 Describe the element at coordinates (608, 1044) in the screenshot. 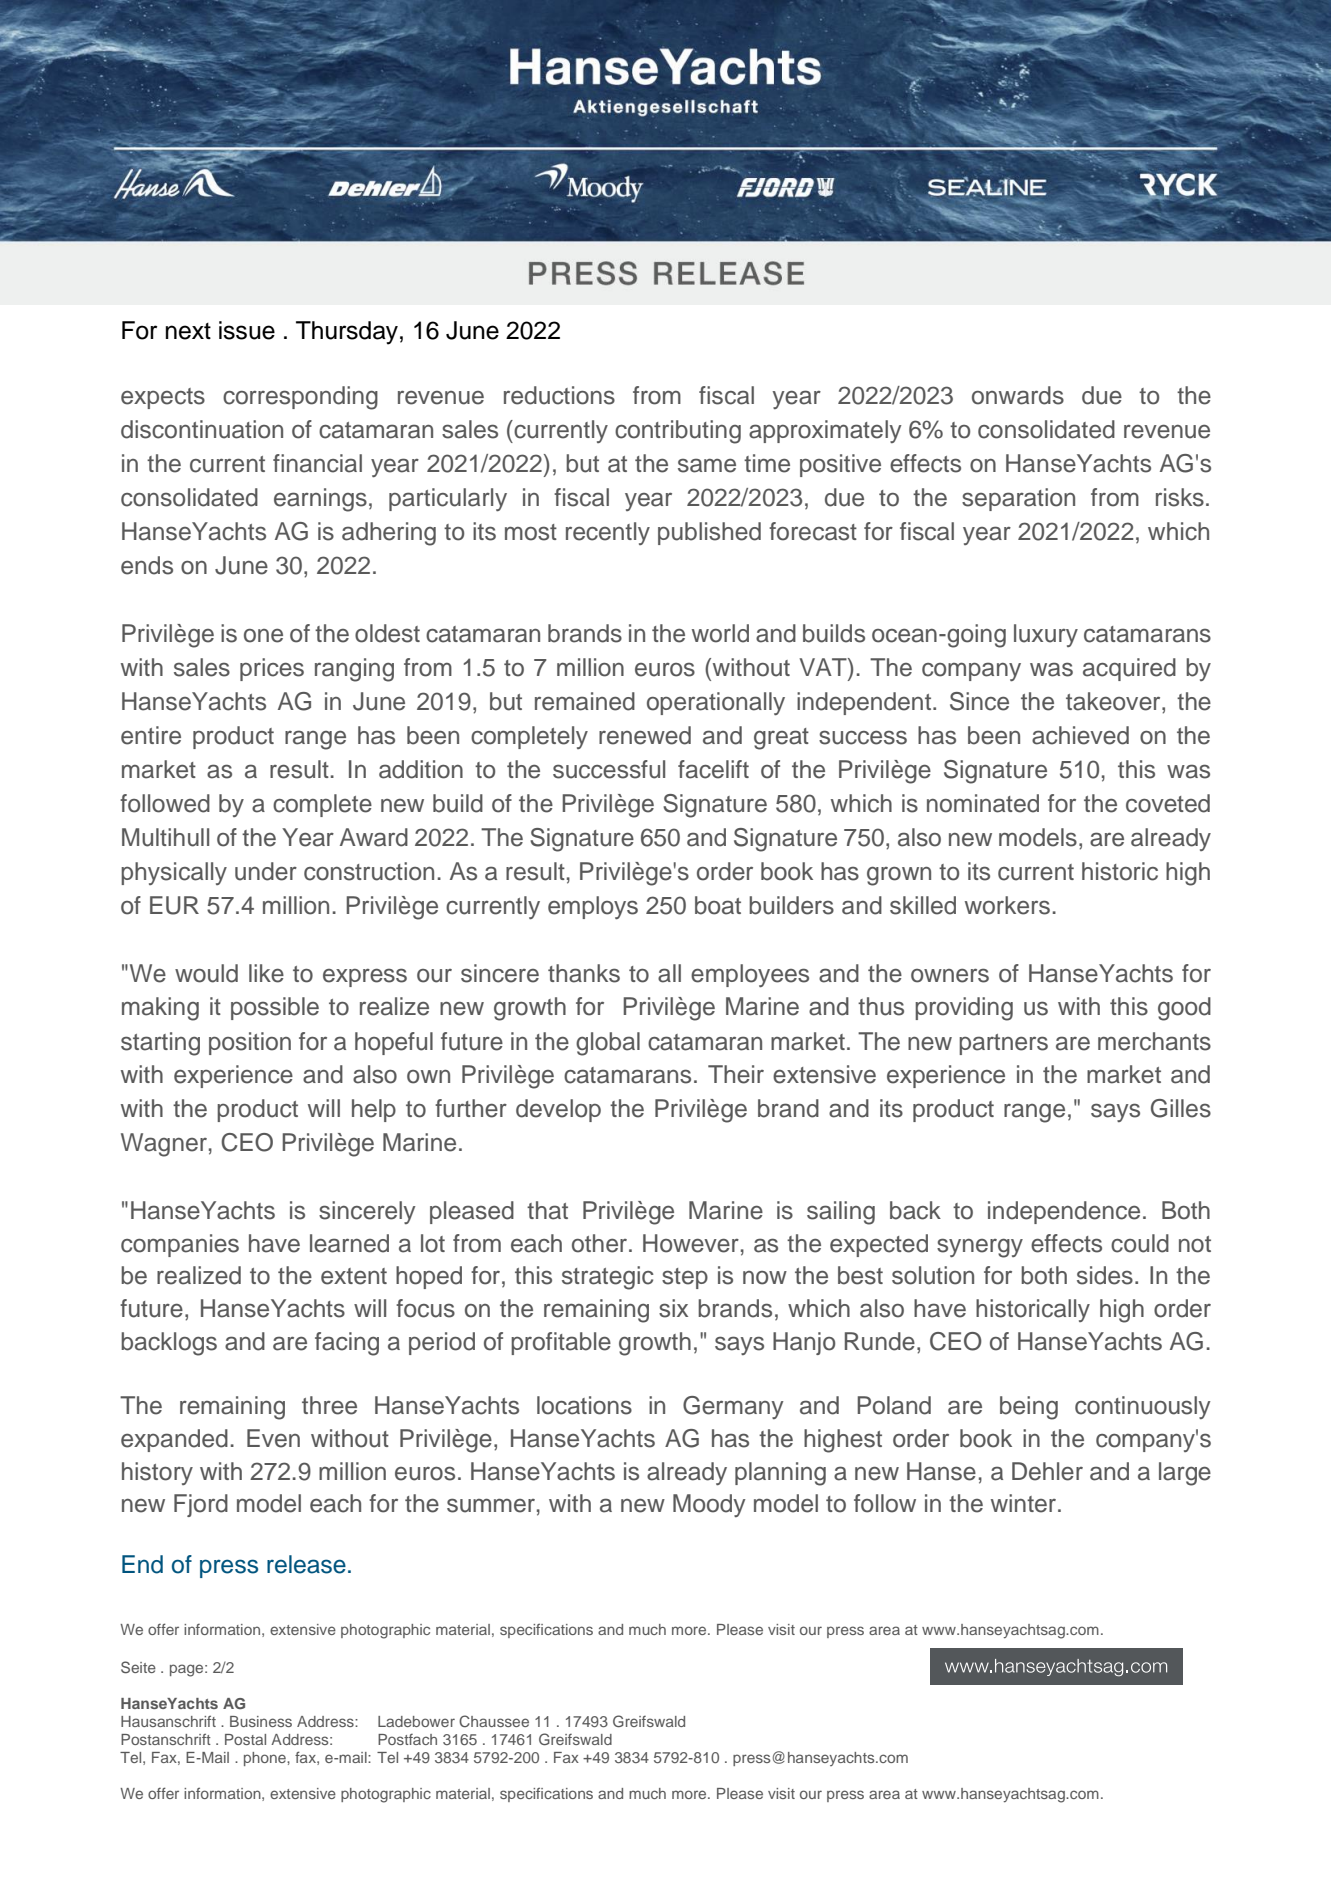

I see `global` at that location.
